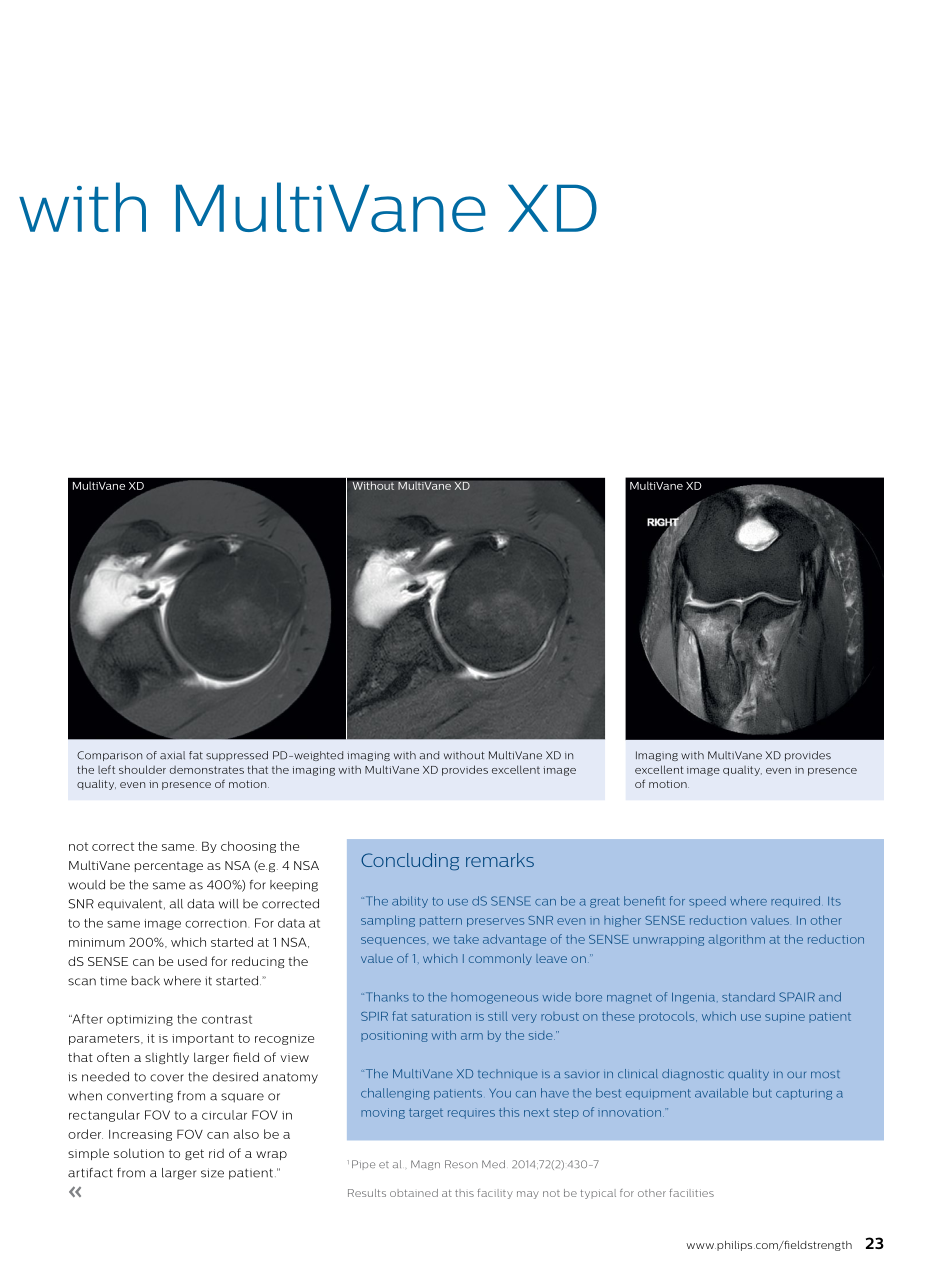 This page has width=952, height=1270. Describe the element at coordinates (707, 902) in the page. I see `speed` at that location.
